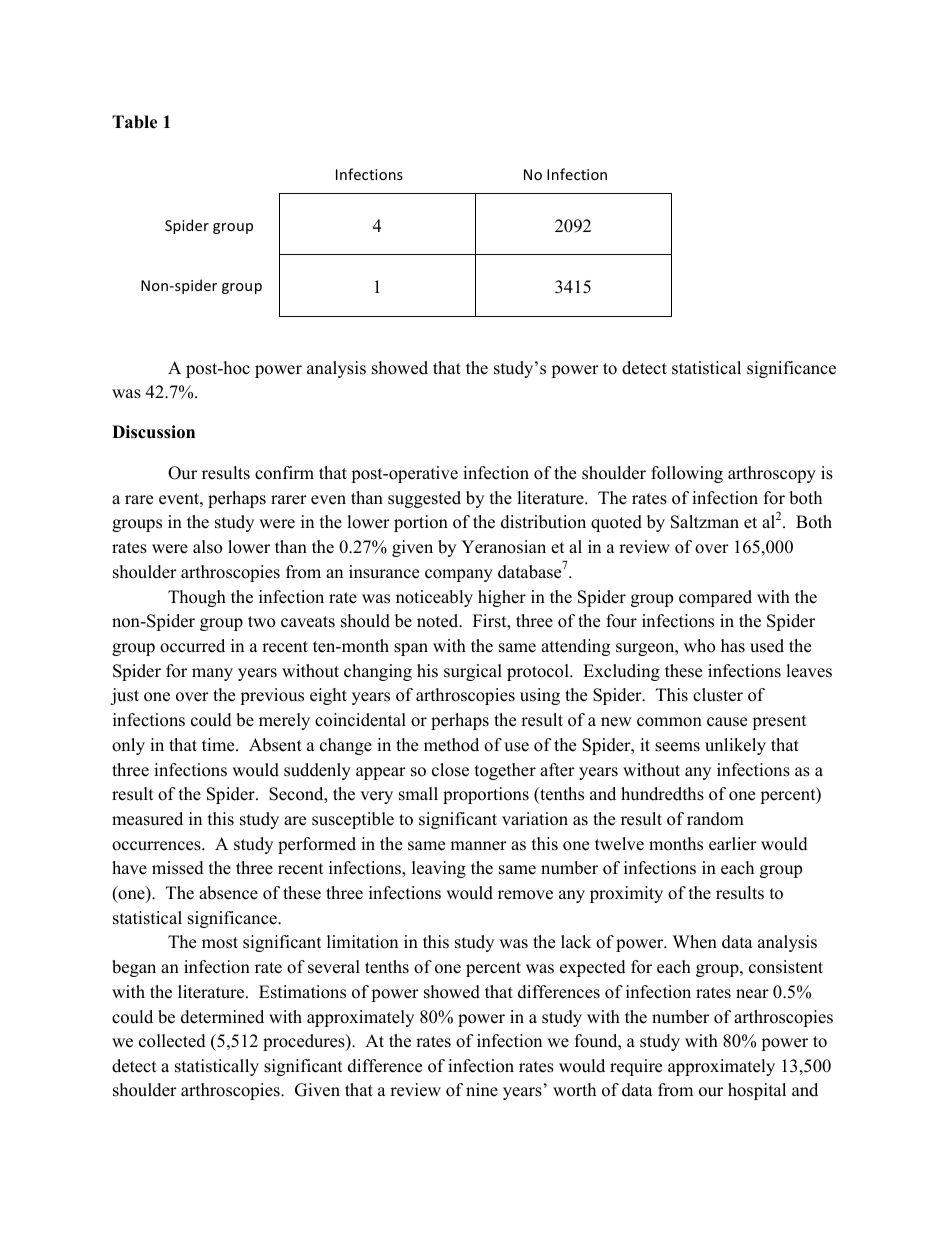  Describe the element at coordinates (172, 1041) in the page. I see `collected` at that location.
